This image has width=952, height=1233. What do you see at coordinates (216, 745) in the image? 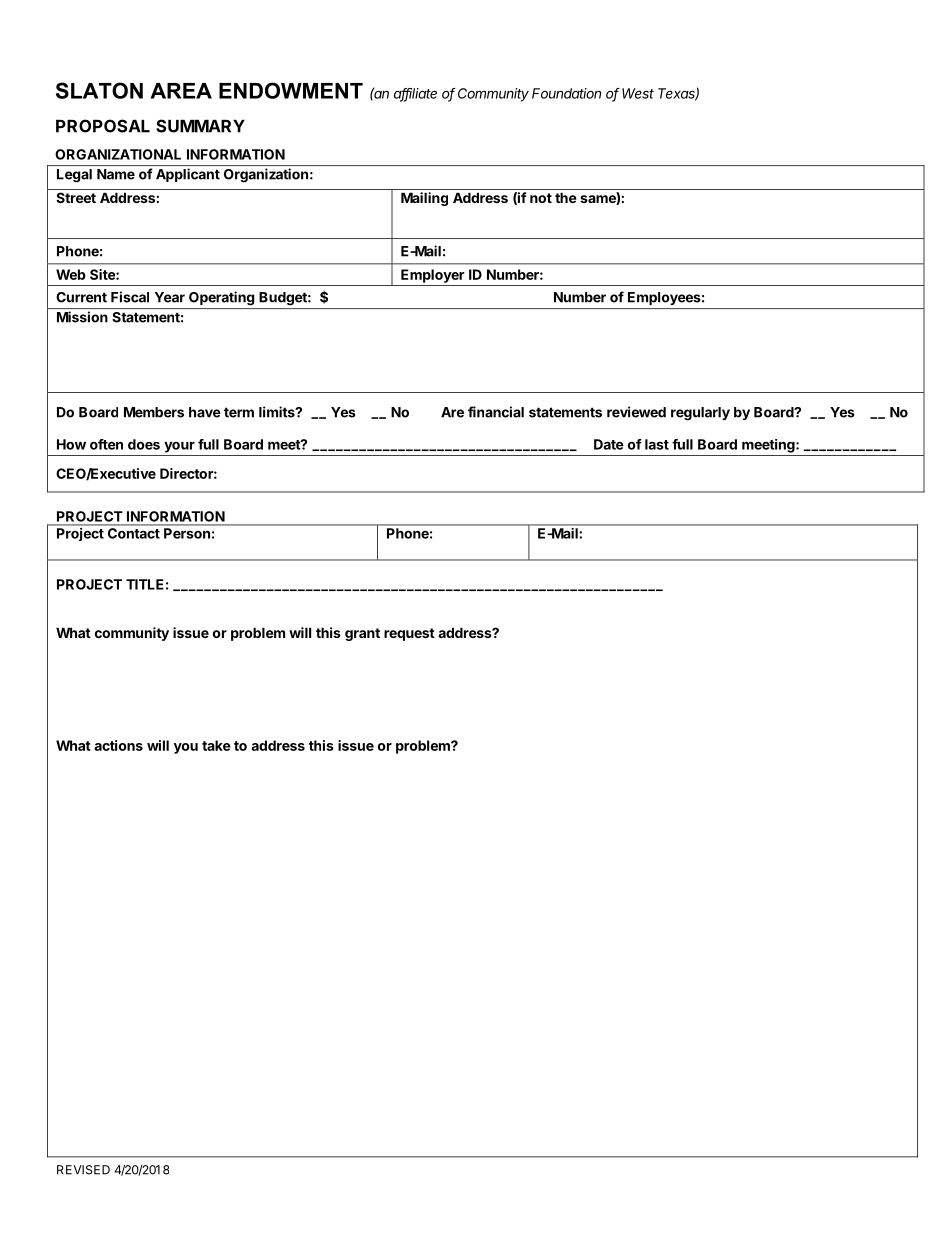
I see `take` at bounding box center [216, 745].
